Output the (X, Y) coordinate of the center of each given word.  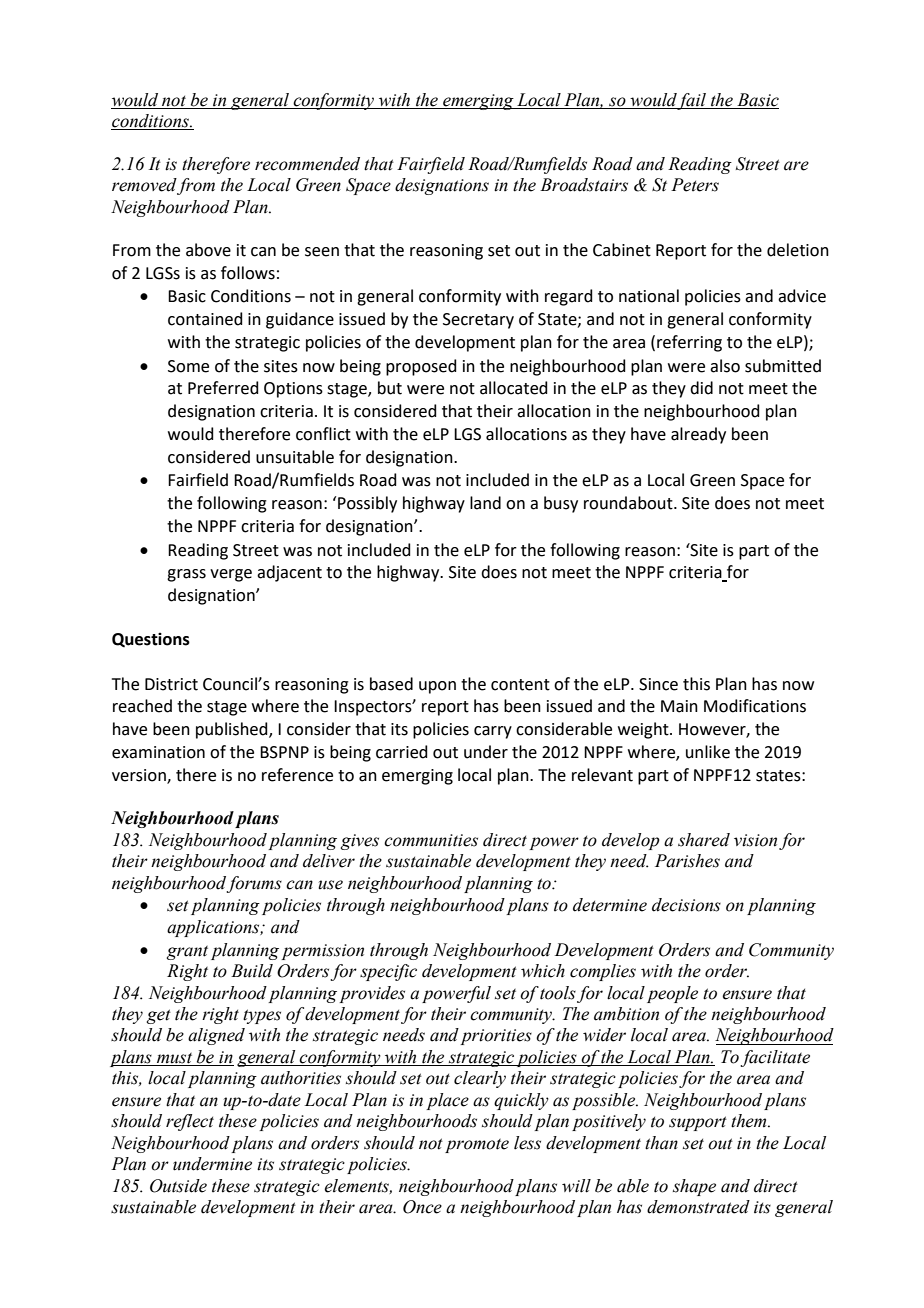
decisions (686, 905)
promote (477, 1146)
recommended (307, 164)
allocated (514, 388)
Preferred (223, 388)
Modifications (755, 706)
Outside (178, 1186)
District (171, 684)
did (701, 388)
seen (322, 252)
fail (693, 101)
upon (437, 687)
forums (254, 884)
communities (431, 840)
